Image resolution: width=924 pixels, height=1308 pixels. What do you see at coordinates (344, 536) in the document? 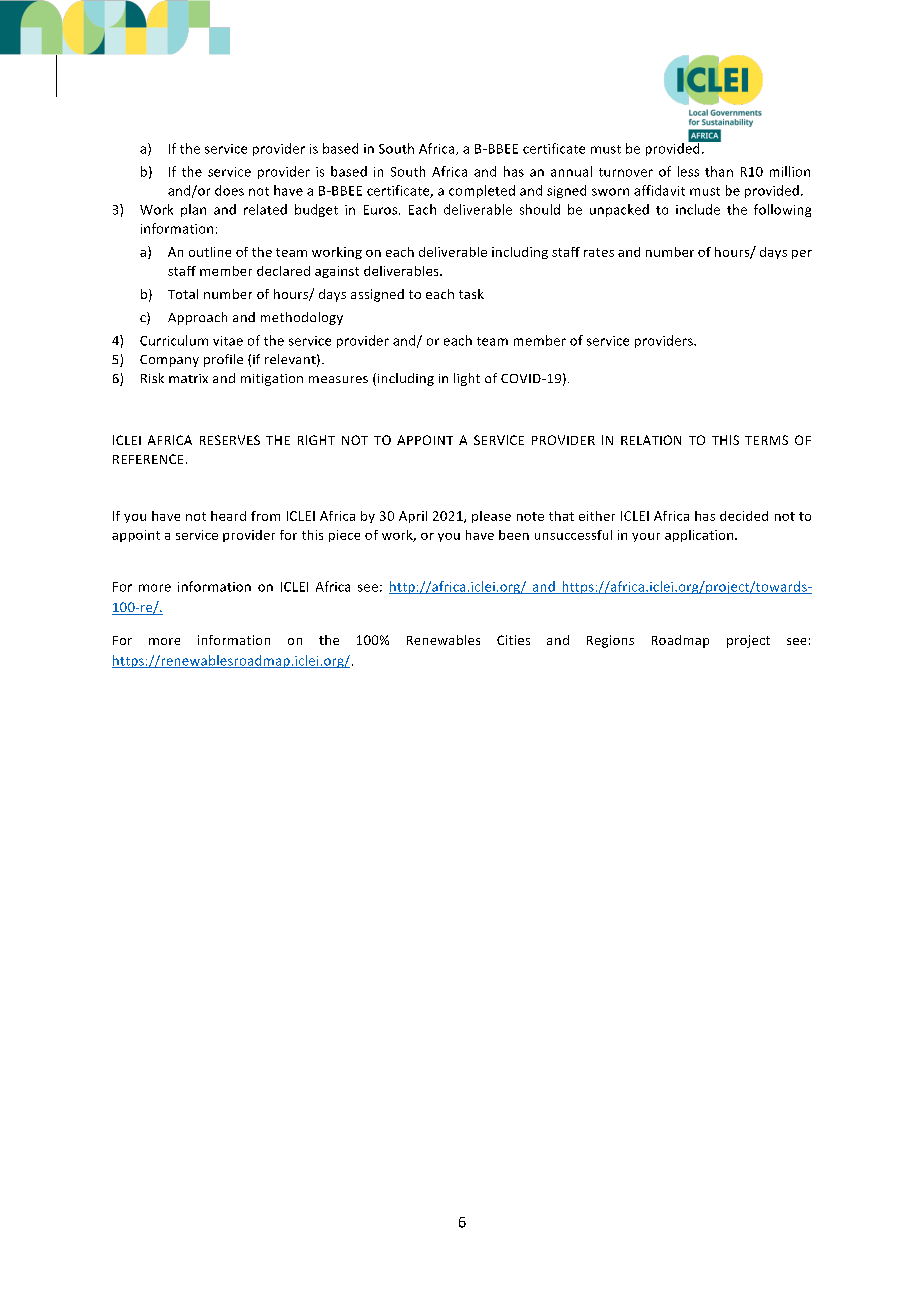
I see `piece` at bounding box center [344, 536].
